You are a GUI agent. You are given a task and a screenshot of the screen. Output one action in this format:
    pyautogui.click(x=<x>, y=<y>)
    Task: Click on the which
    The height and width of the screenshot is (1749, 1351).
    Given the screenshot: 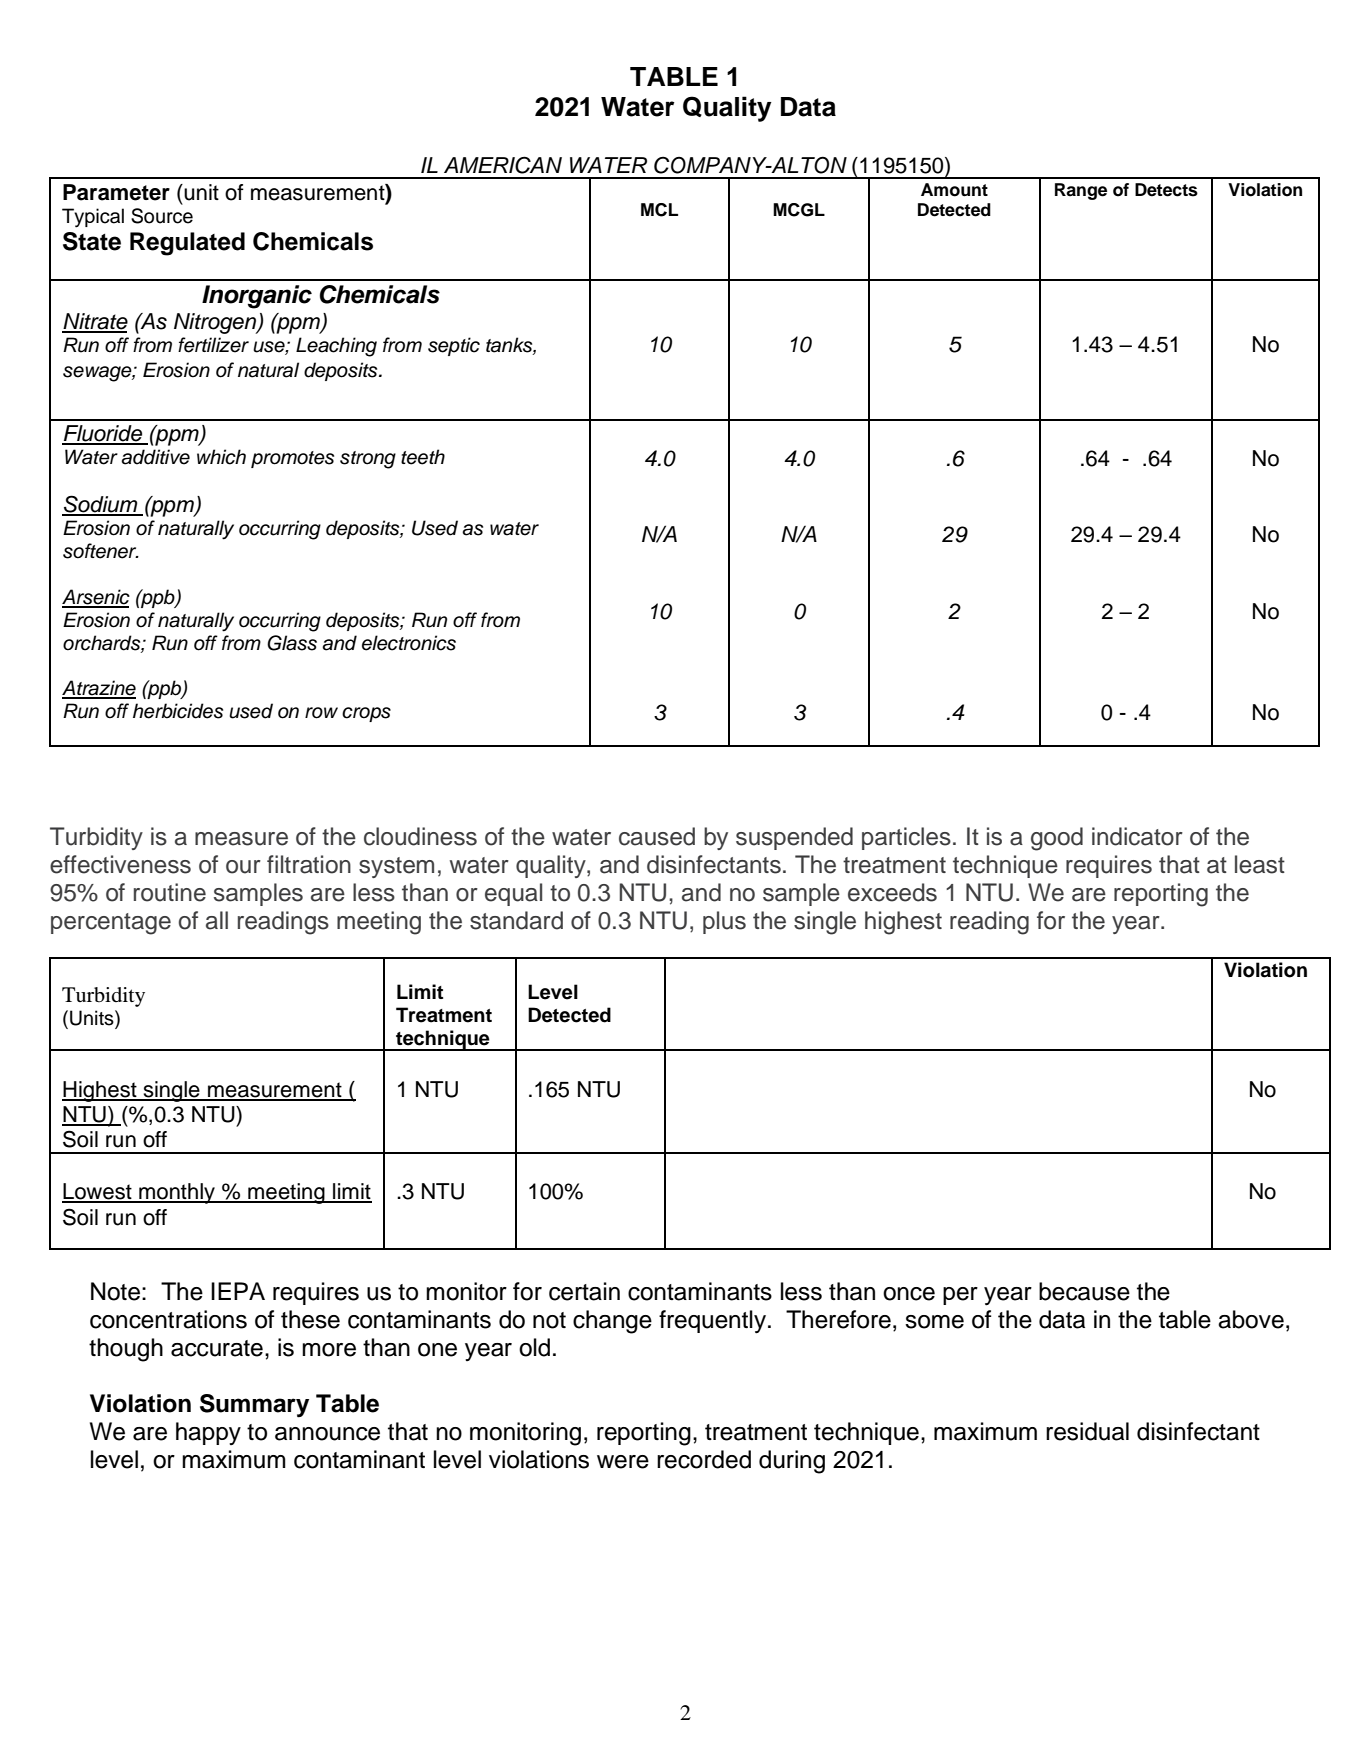 What is the action you would take?
    pyautogui.click(x=221, y=457)
